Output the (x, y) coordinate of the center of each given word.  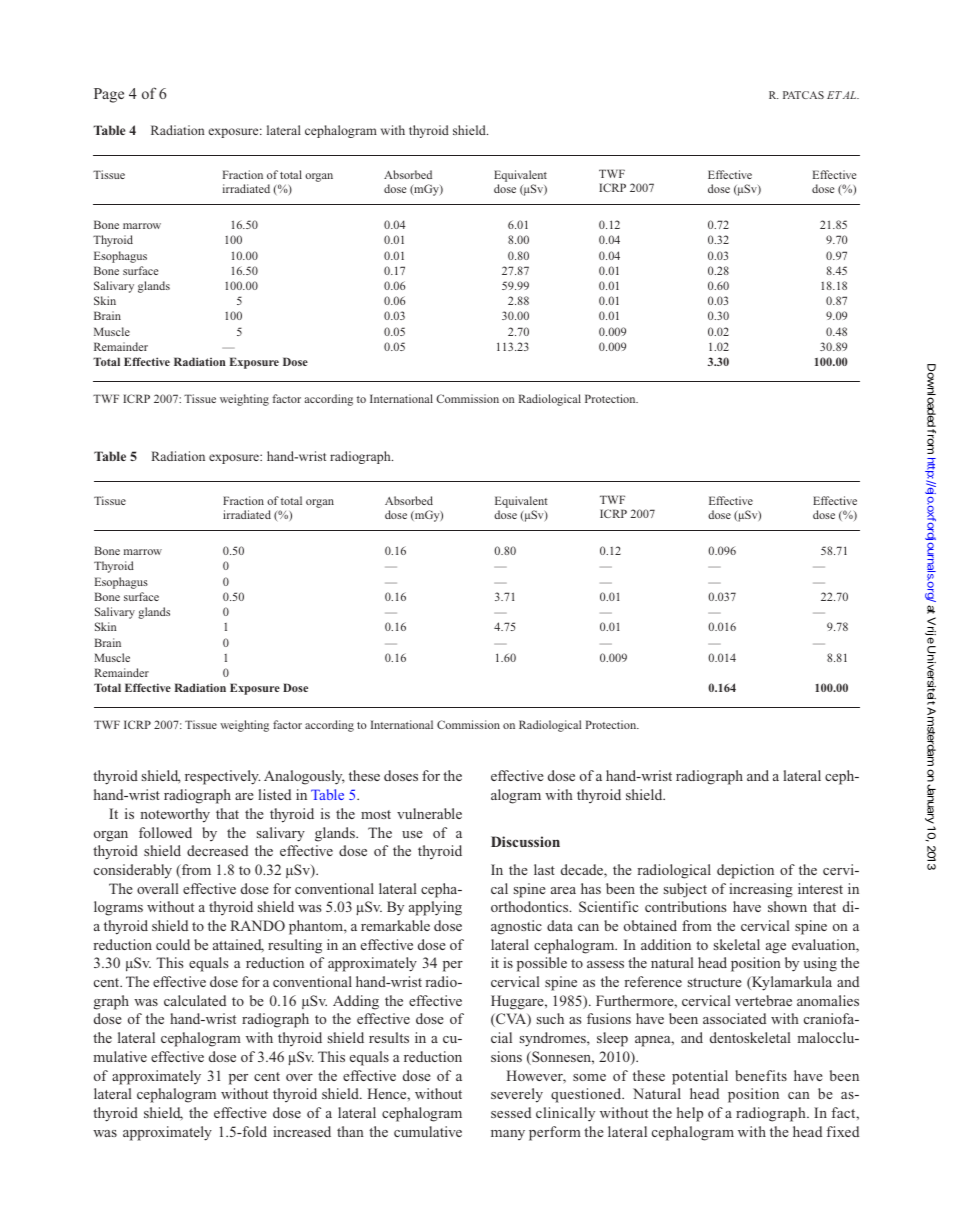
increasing (761, 890)
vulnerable (429, 813)
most (376, 814)
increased (302, 1131)
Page (109, 95)
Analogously (304, 777)
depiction (745, 871)
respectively (222, 777)
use (412, 834)
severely (517, 1095)
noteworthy (175, 815)
